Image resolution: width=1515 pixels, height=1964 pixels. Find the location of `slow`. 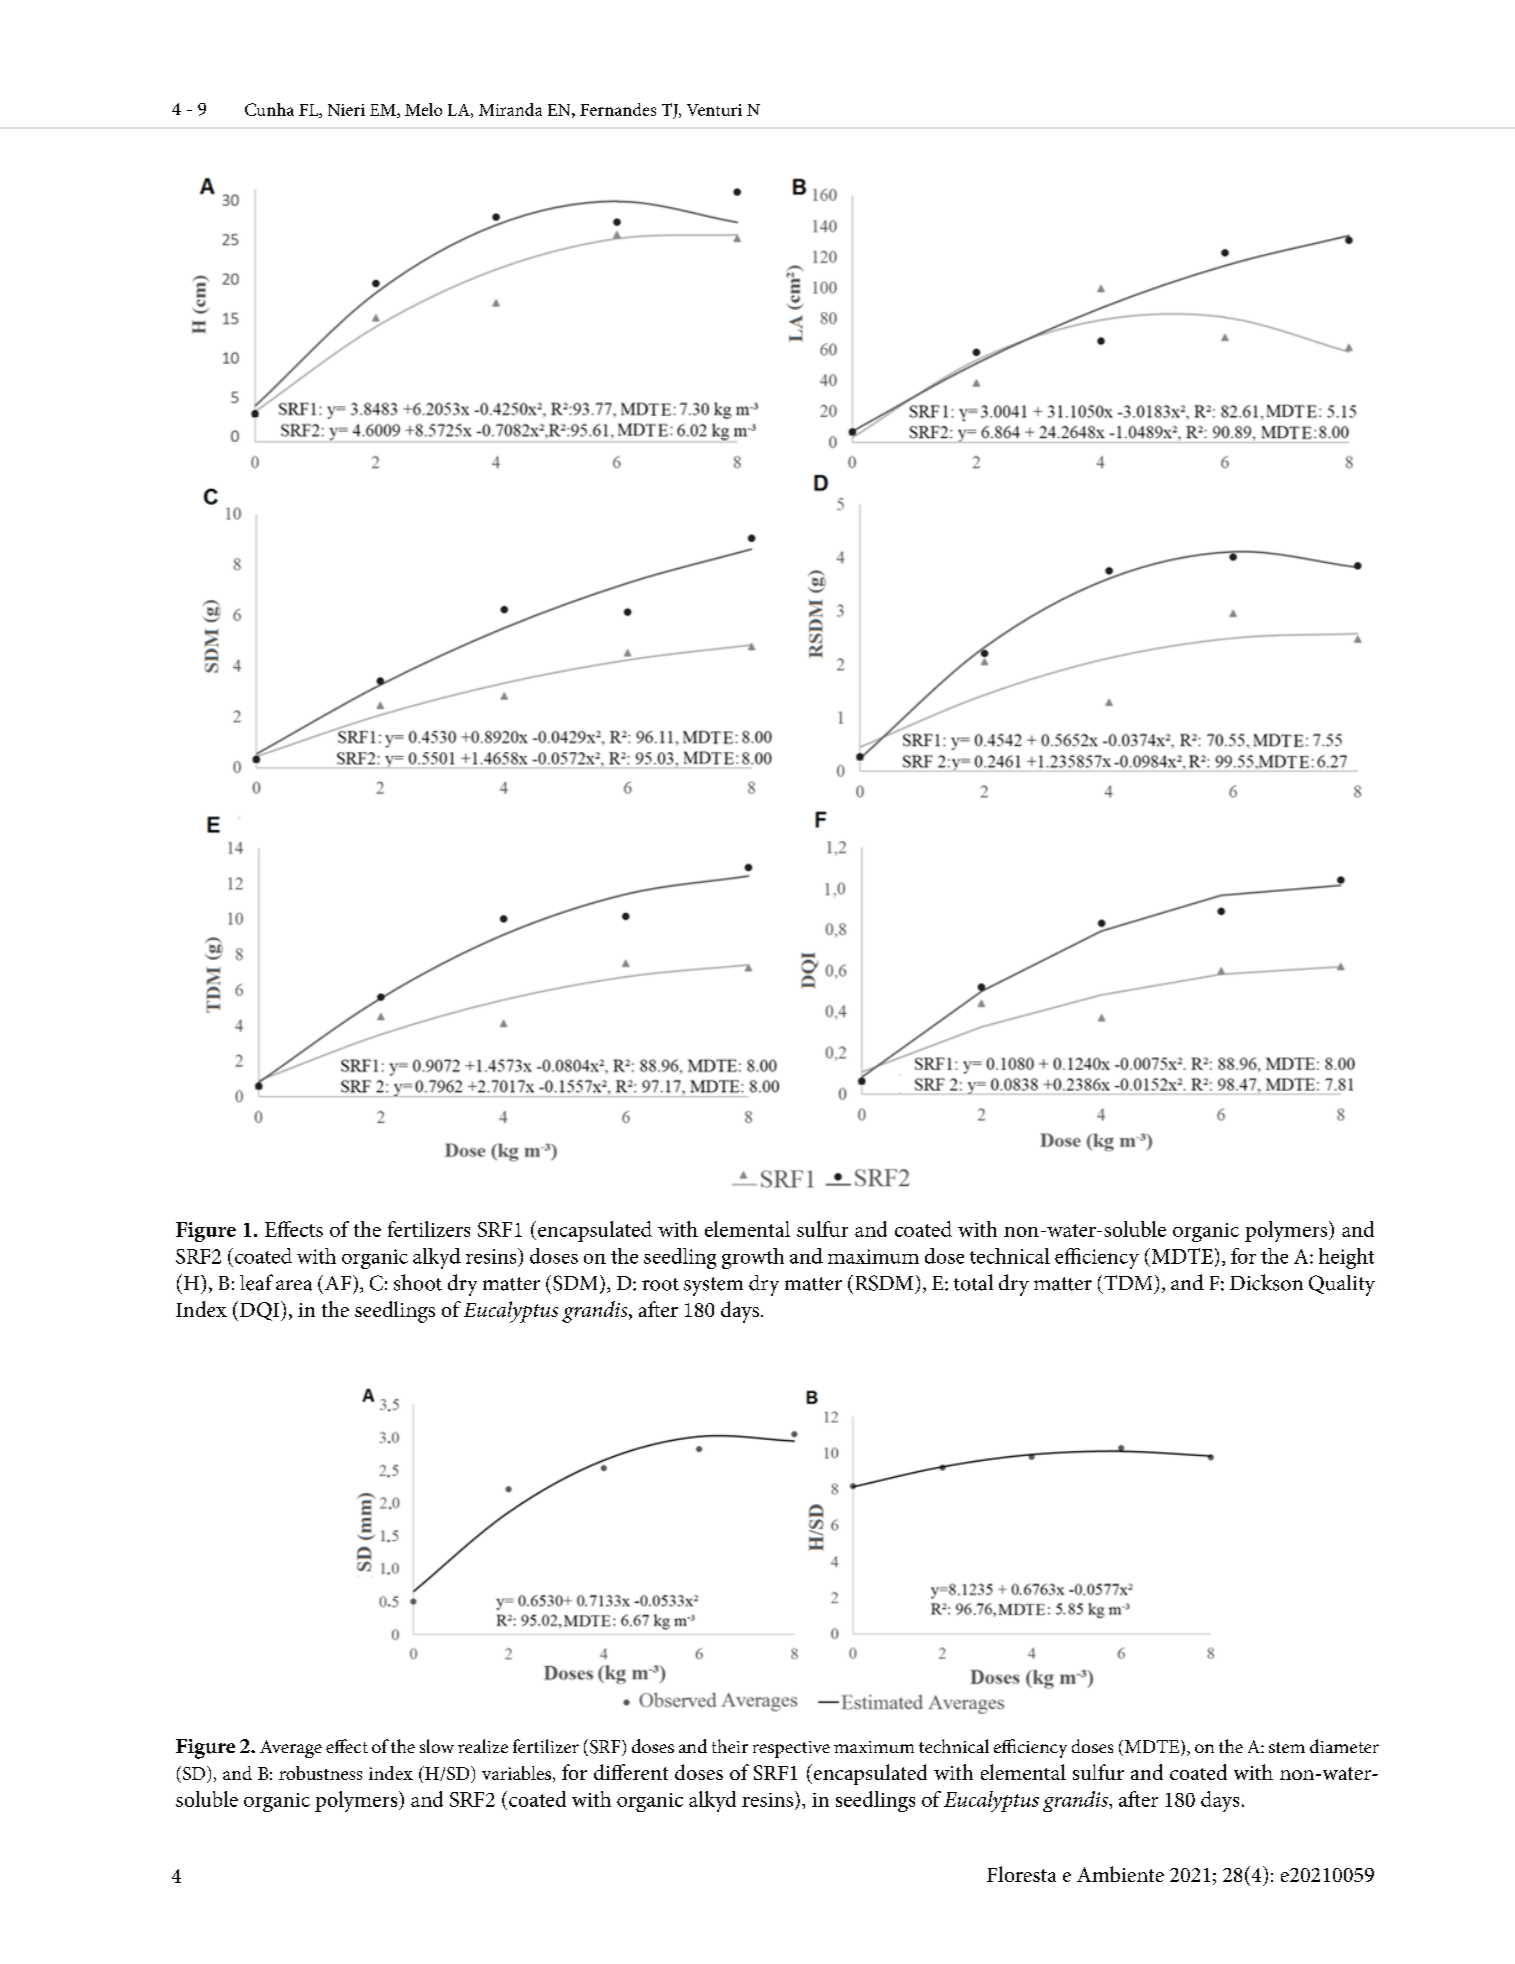

slow is located at coordinates (437, 1746).
